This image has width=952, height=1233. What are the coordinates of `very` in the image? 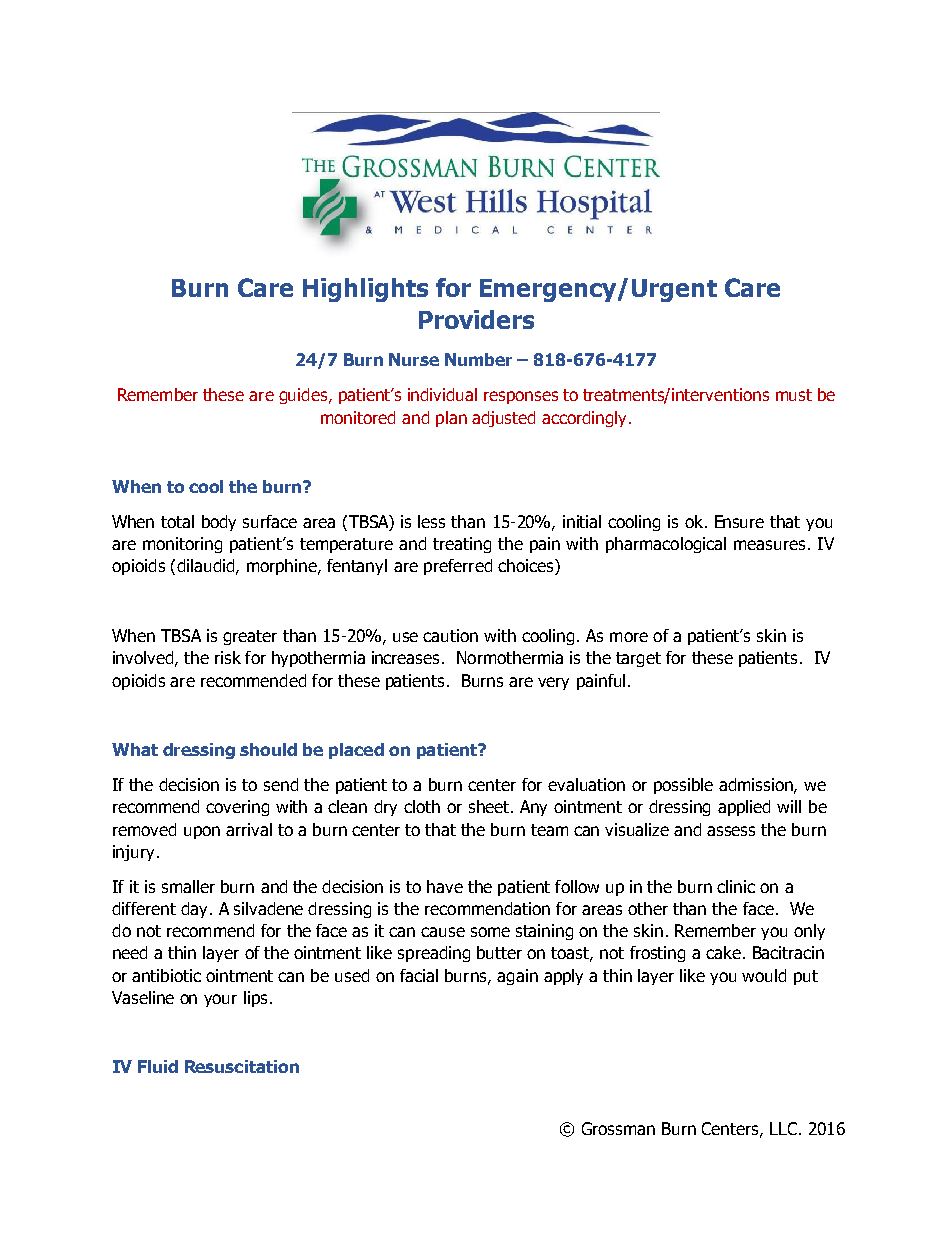 It's located at (553, 683).
